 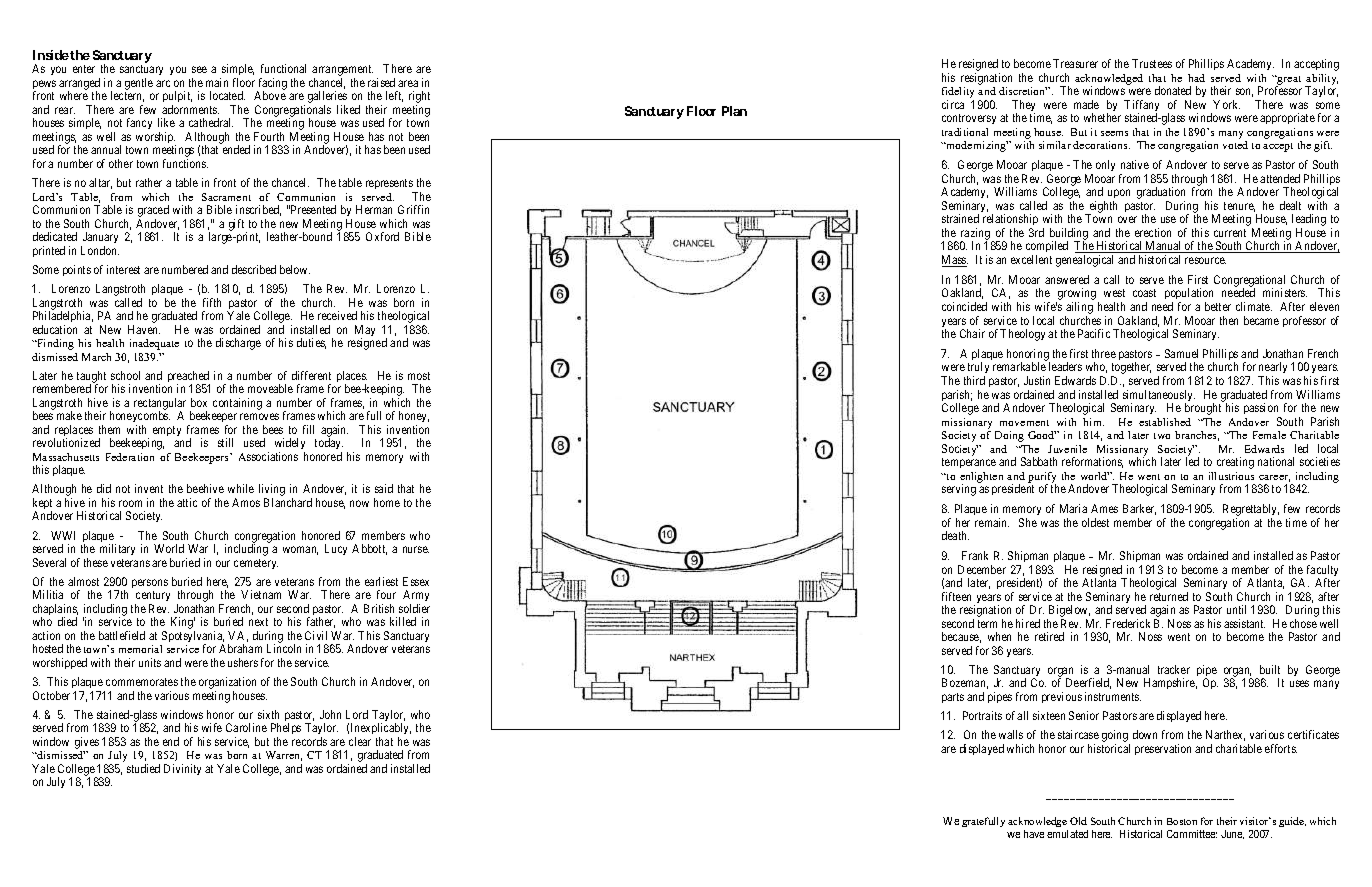 I want to click on Plan, so click(x=734, y=111).
